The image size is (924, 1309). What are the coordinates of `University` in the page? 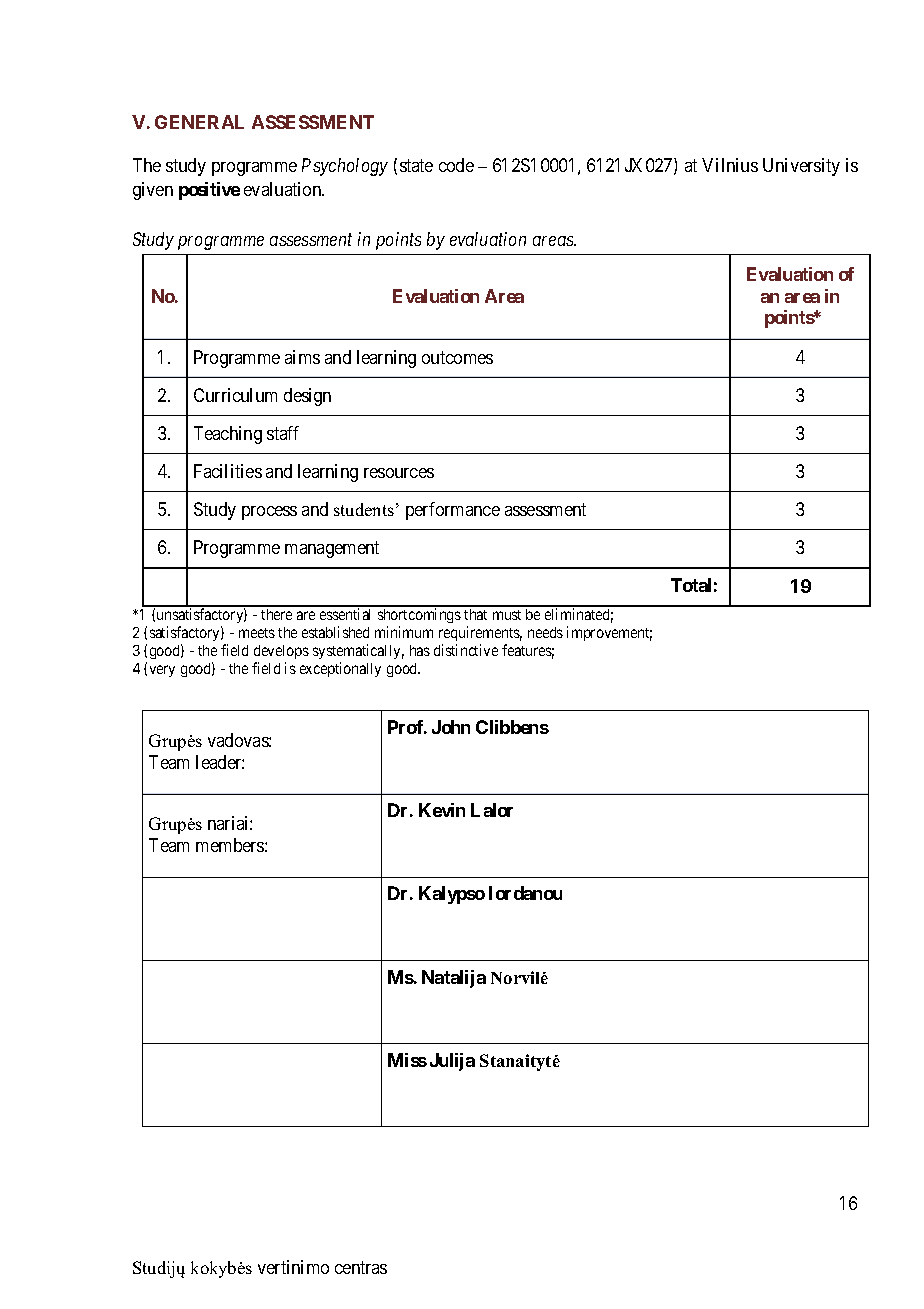 It's located at (801, 167).
